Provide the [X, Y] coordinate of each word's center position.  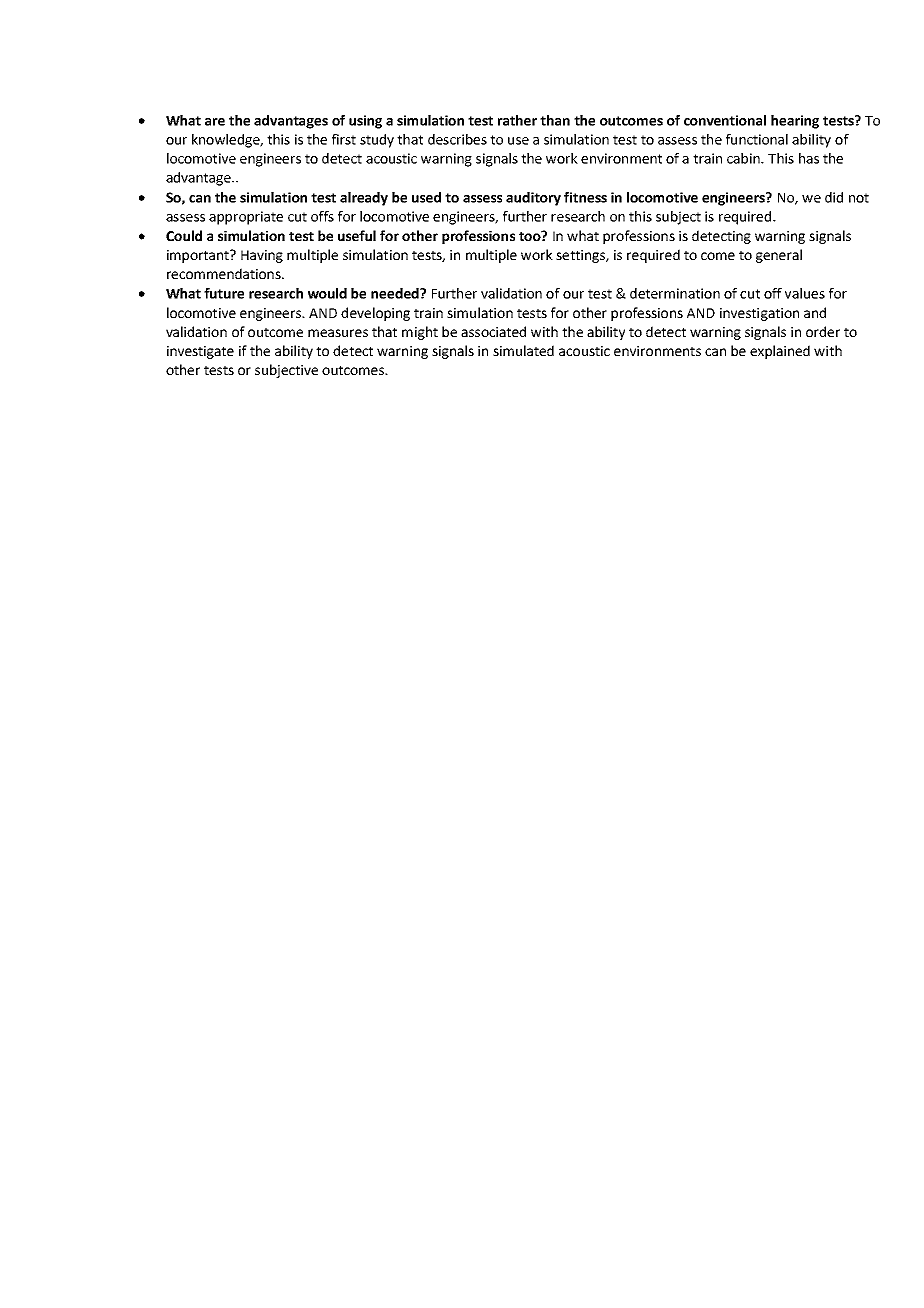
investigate [200, 352]
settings [581, 256]
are [215, 122]
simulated [523, 350]
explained [780, 352]
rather [517, 120]
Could [184, 235]
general [779, 256]
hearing [795, 122]
